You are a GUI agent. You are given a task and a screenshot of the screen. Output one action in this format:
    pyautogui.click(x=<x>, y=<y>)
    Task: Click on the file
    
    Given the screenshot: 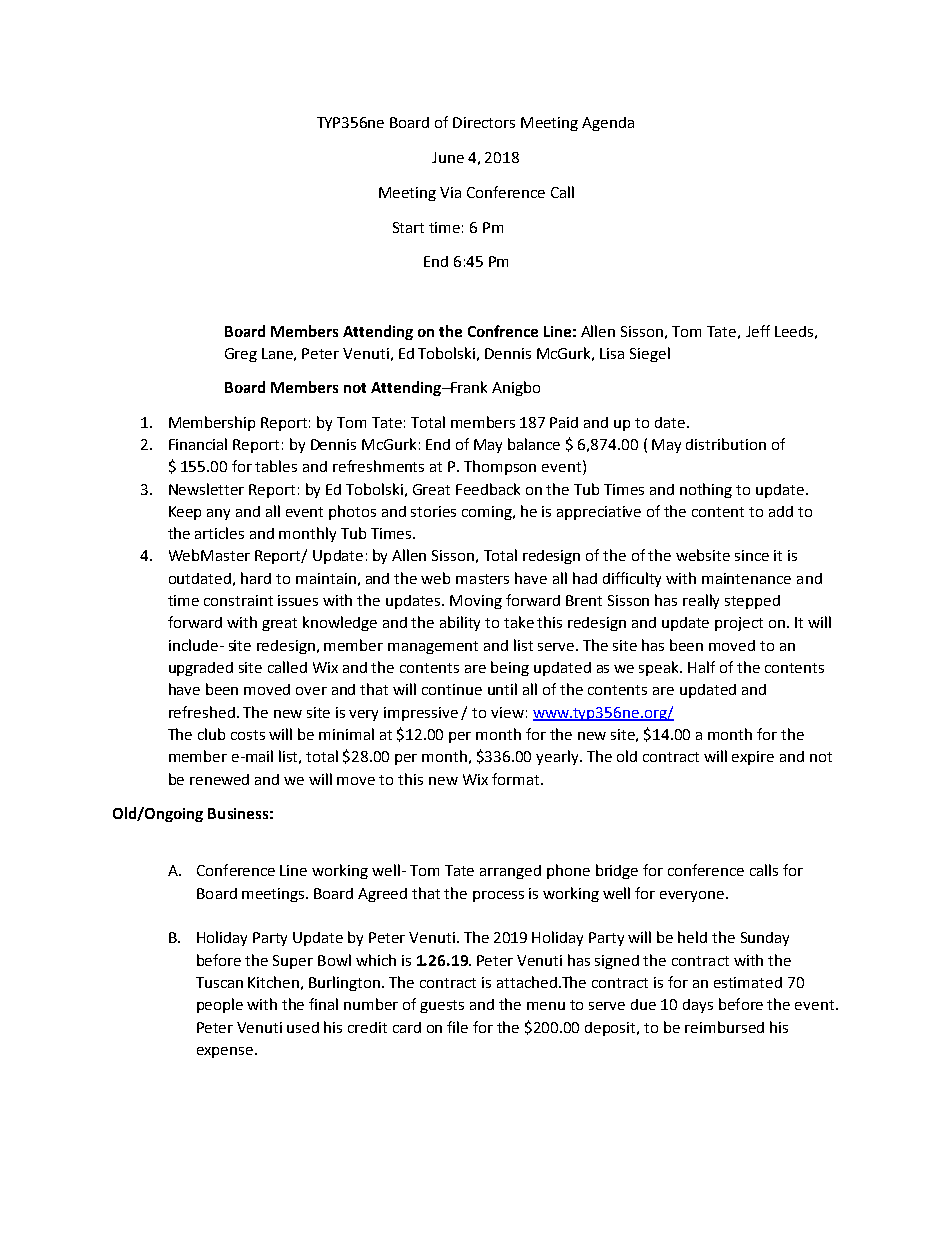 What is the action you would take?
    pyautogui.click(x=457, y=1027)
